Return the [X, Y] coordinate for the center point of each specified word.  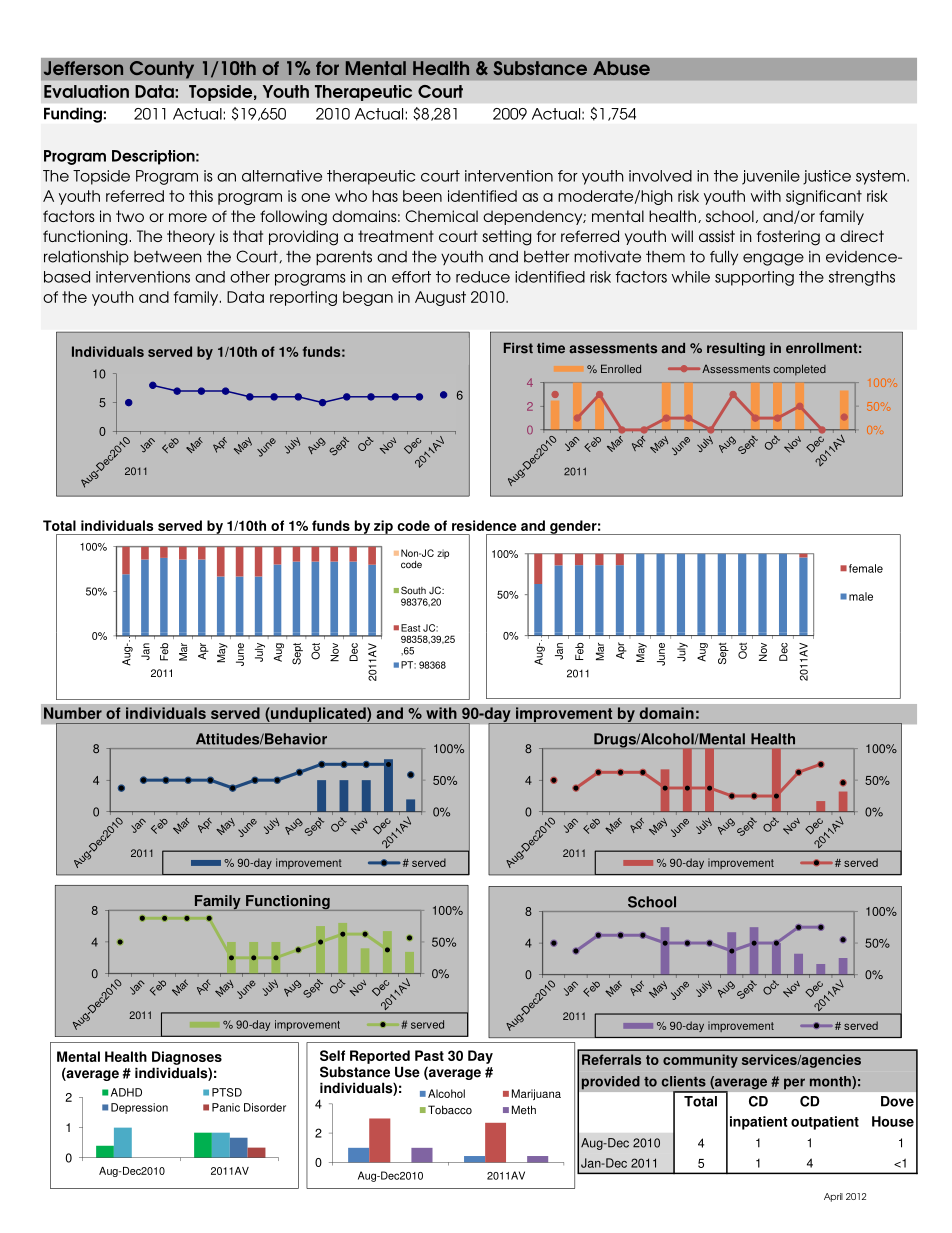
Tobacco [450, 1110]
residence [484, 525]
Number [73, 713]
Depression [139, 1108]
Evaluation [86, 91]
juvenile [771, 177]
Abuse [621, 68]
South [413, 590]
